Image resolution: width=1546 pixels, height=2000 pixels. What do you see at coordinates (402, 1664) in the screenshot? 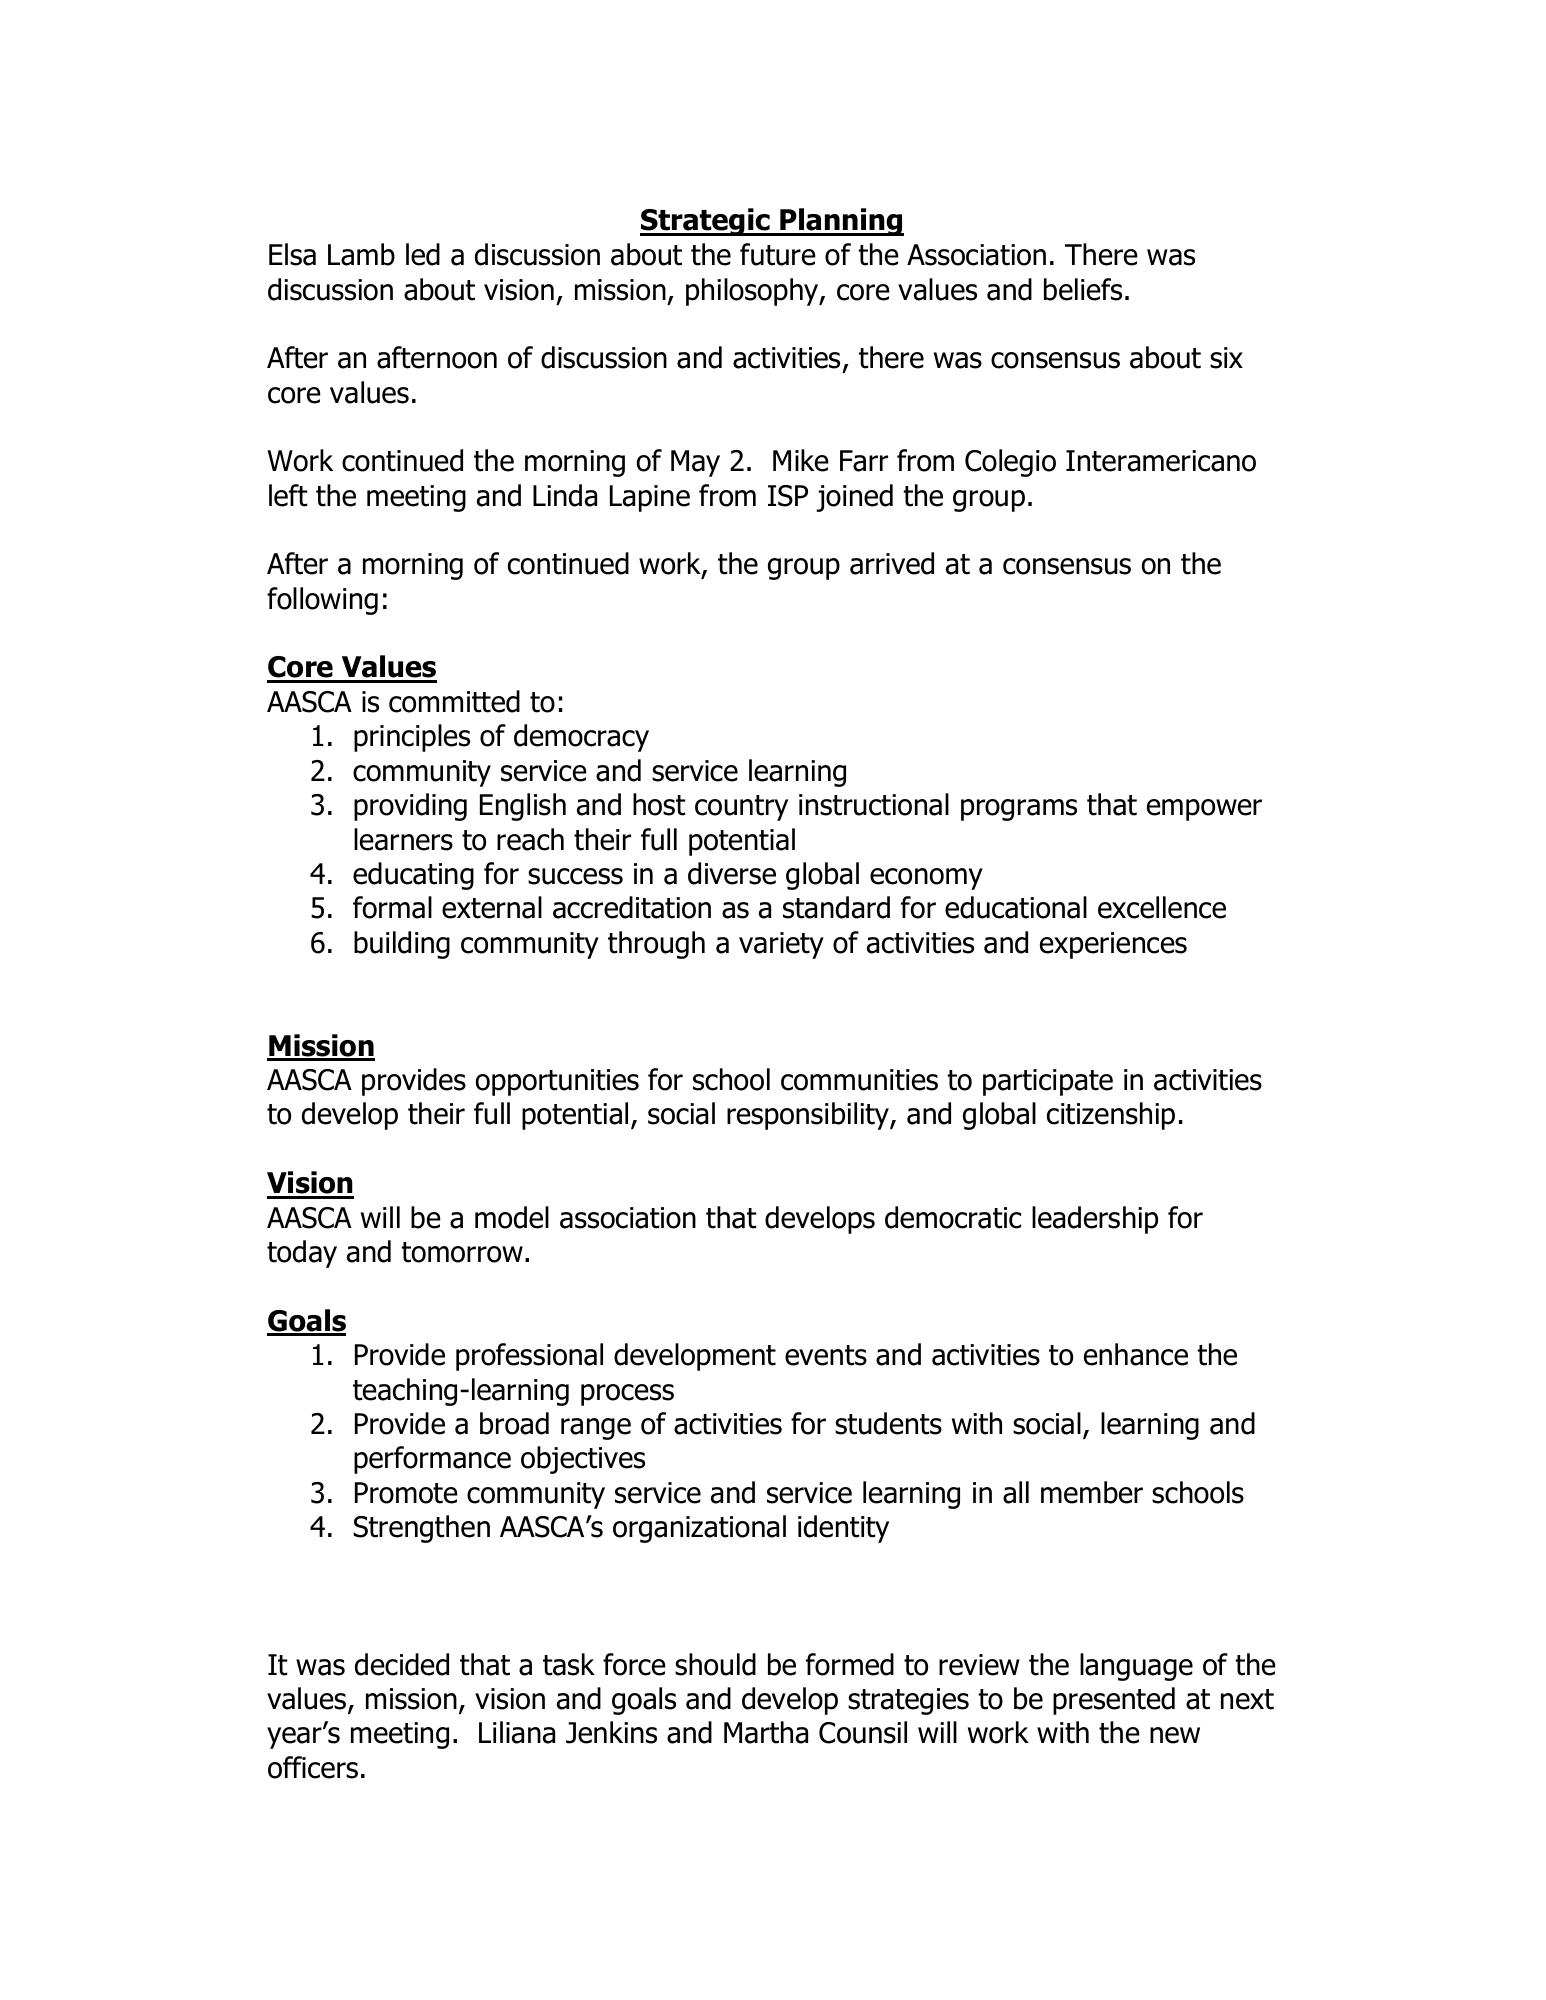
I see `decided` at bounding box center [402, 1664].
